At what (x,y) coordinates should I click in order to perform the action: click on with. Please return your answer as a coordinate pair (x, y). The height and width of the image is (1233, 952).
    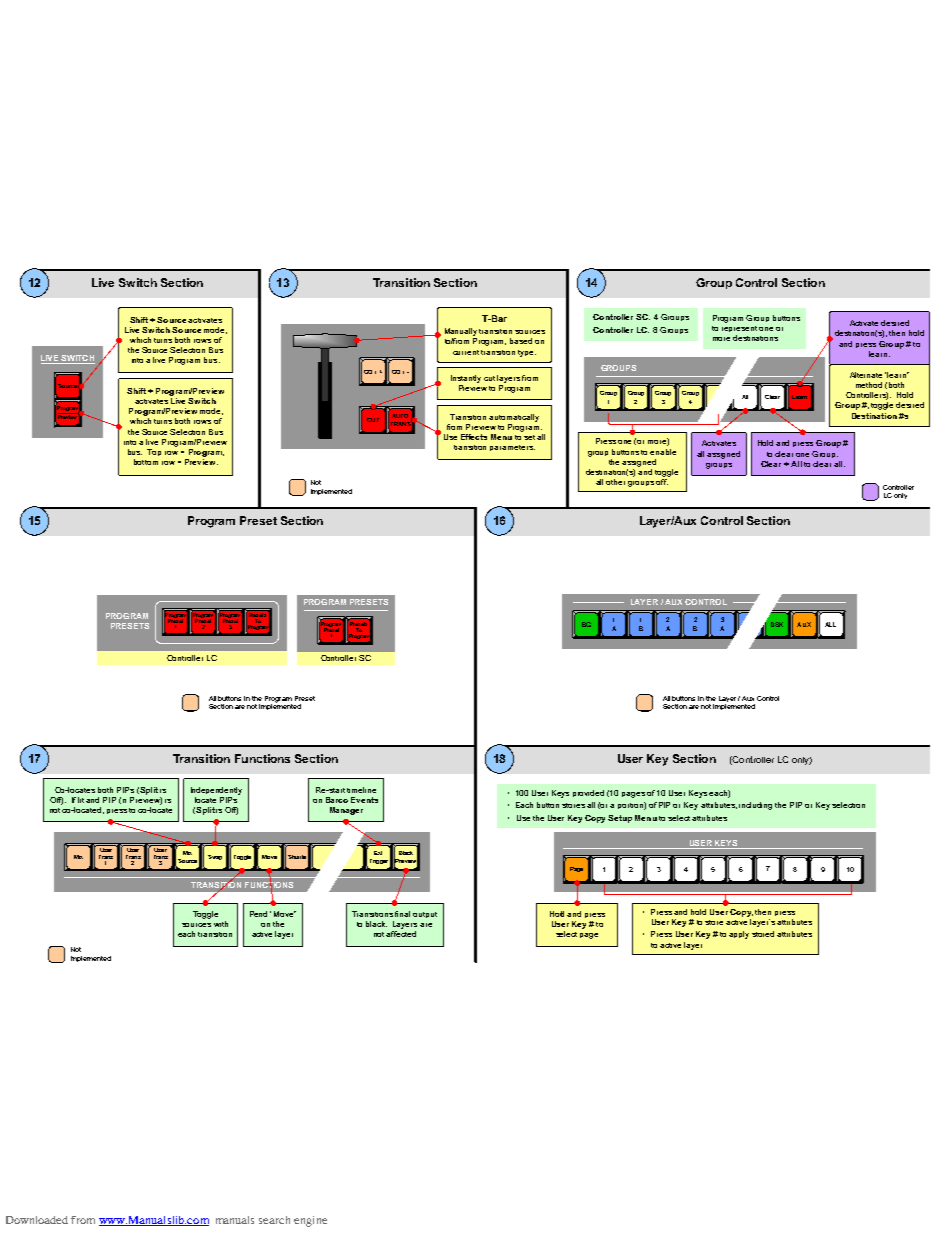
    Looking at the image, I should click on (221, 924).
